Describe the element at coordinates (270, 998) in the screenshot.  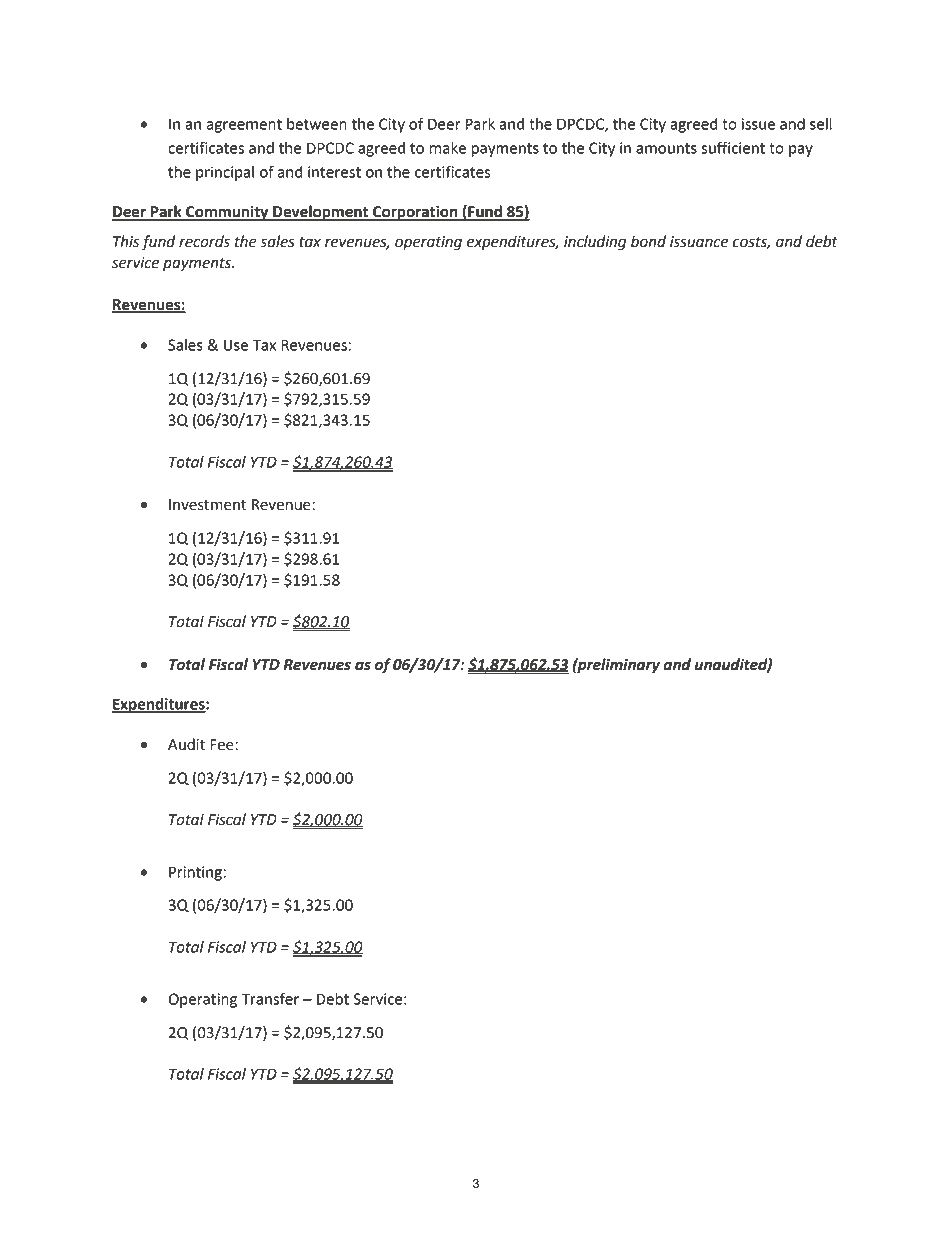
I see `Transfer` at that location.
